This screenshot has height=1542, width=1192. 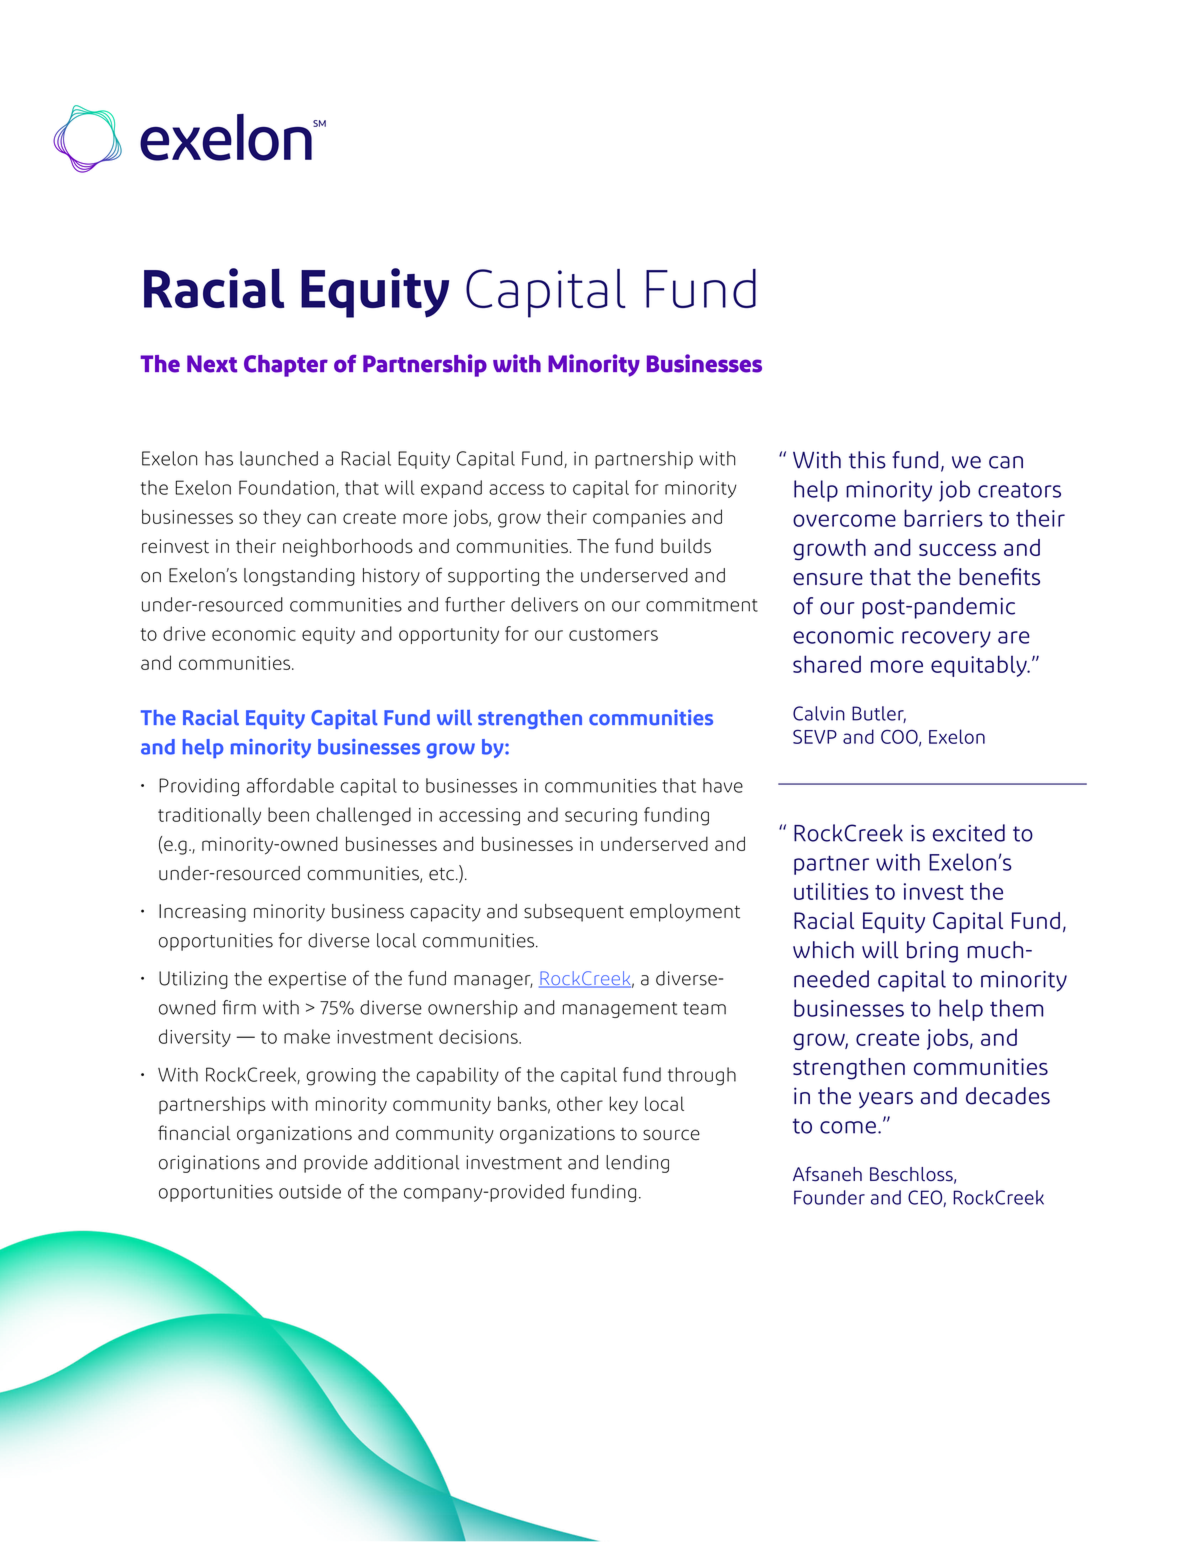 What do you see at coordinates (957, 549) in the screenshot?
I see `success` at bounding box center [957, 549].
